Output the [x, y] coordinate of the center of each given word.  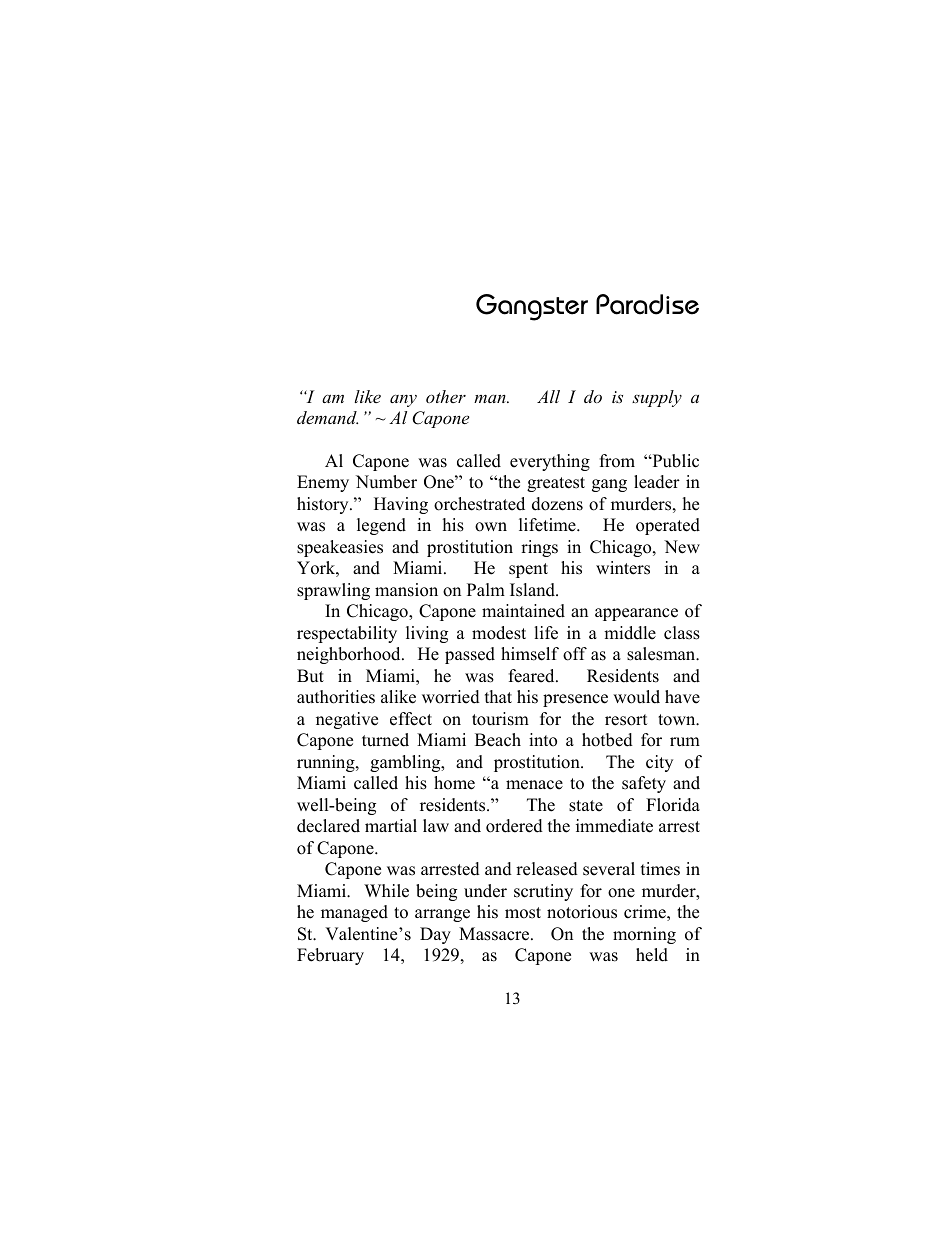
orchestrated [479, 504]
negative [347, 720]
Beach [498, 740]
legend [381, 526]
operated [668, 526]
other [446, 396]
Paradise [647, 304]
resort [626, 720]
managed [354, 913]
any [403, 400]
